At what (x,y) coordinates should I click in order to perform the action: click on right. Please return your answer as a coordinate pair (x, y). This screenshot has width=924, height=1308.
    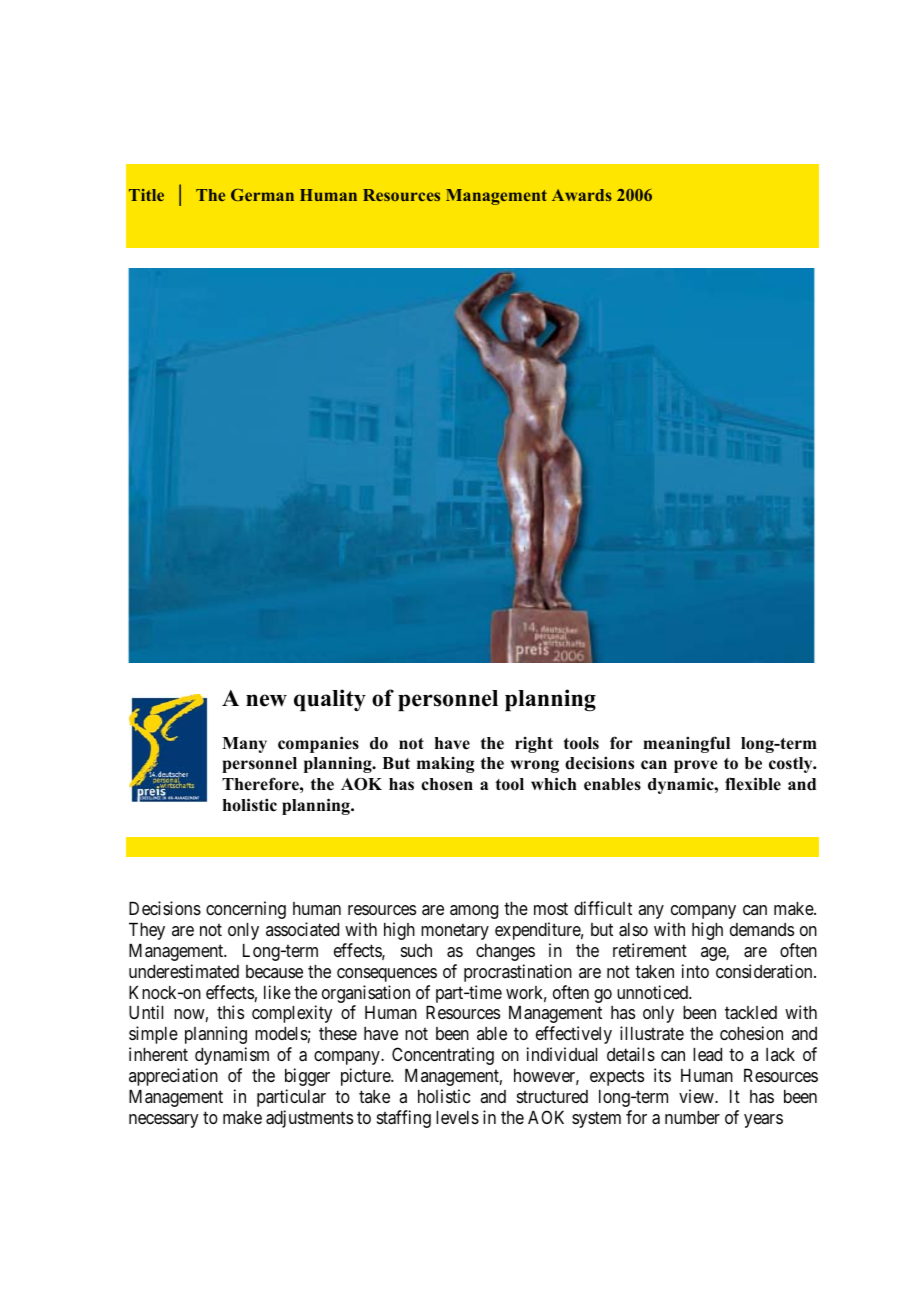
    Looking at the image, I should click on (534, 745).
